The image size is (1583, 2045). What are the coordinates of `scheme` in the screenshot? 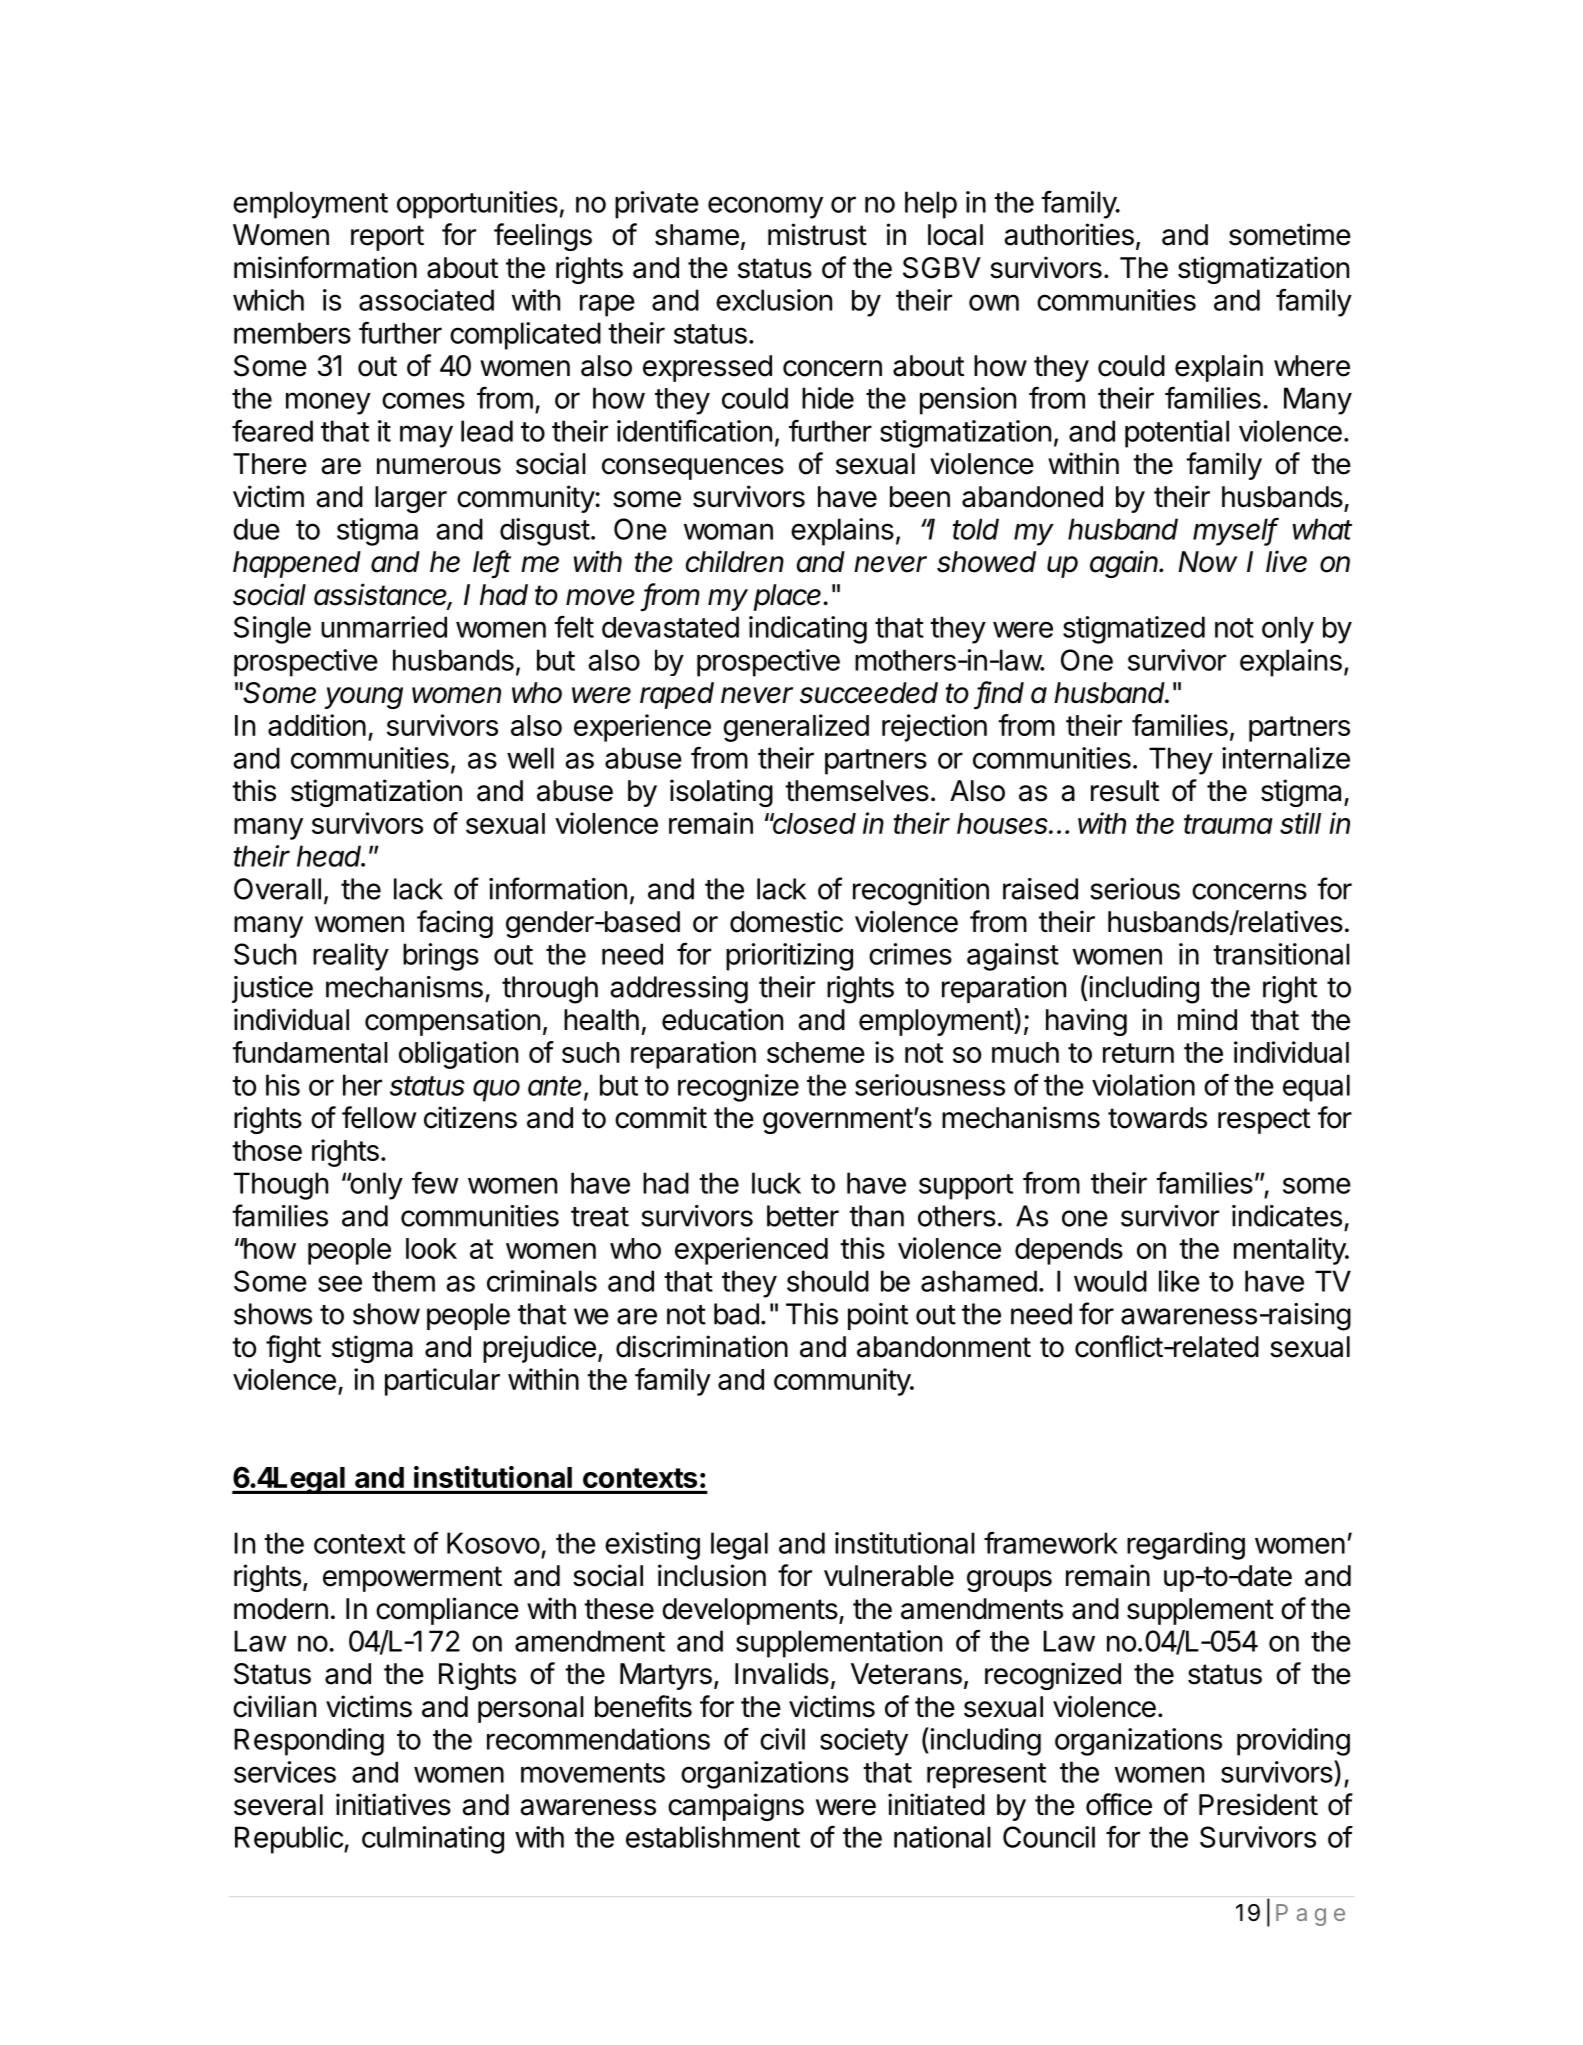 It's located at (816, 1052).
